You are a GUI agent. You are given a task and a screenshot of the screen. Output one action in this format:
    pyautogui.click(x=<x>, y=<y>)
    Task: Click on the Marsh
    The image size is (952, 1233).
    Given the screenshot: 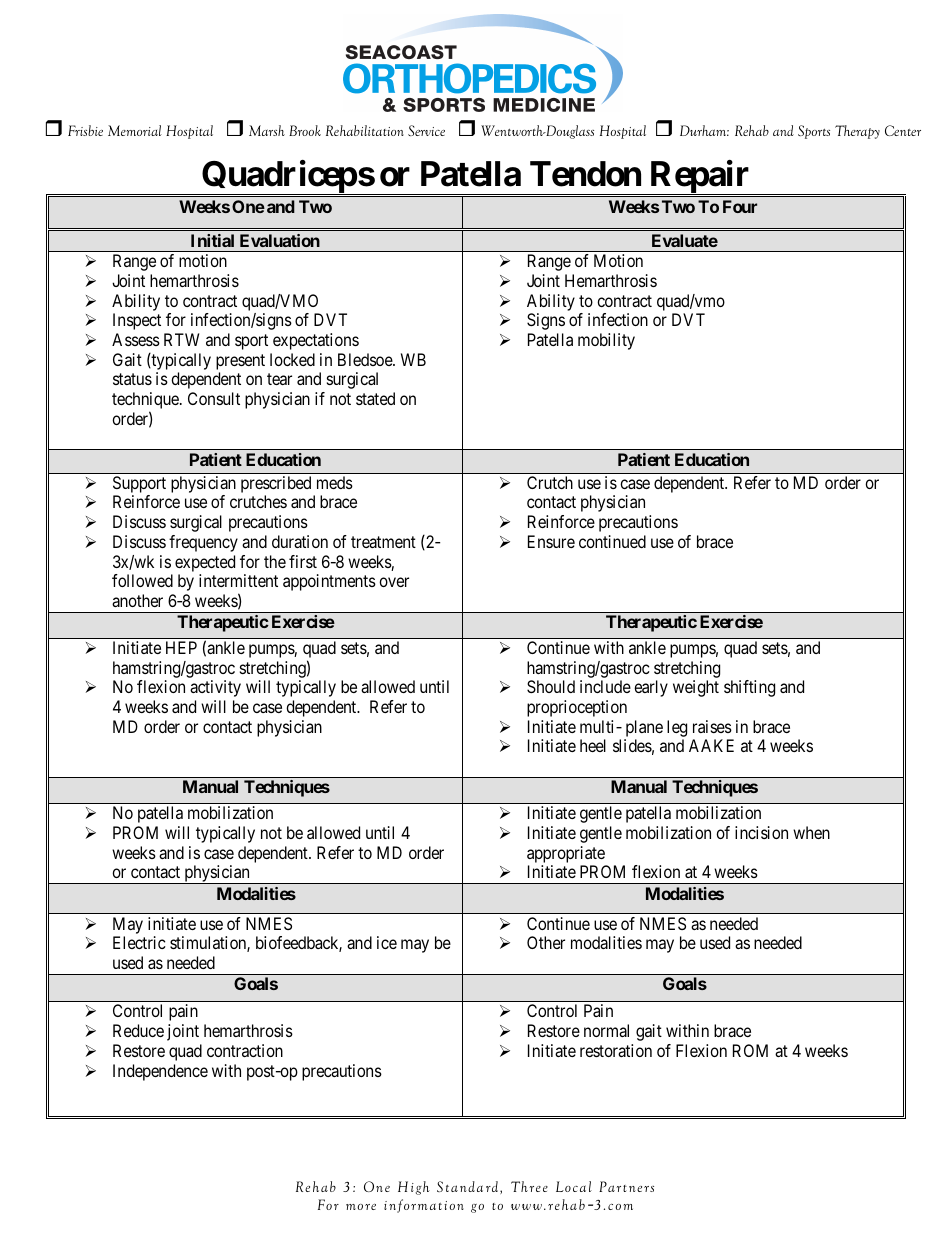 What is the action you would take?
    pyautogui.click(x=267, y=130)
